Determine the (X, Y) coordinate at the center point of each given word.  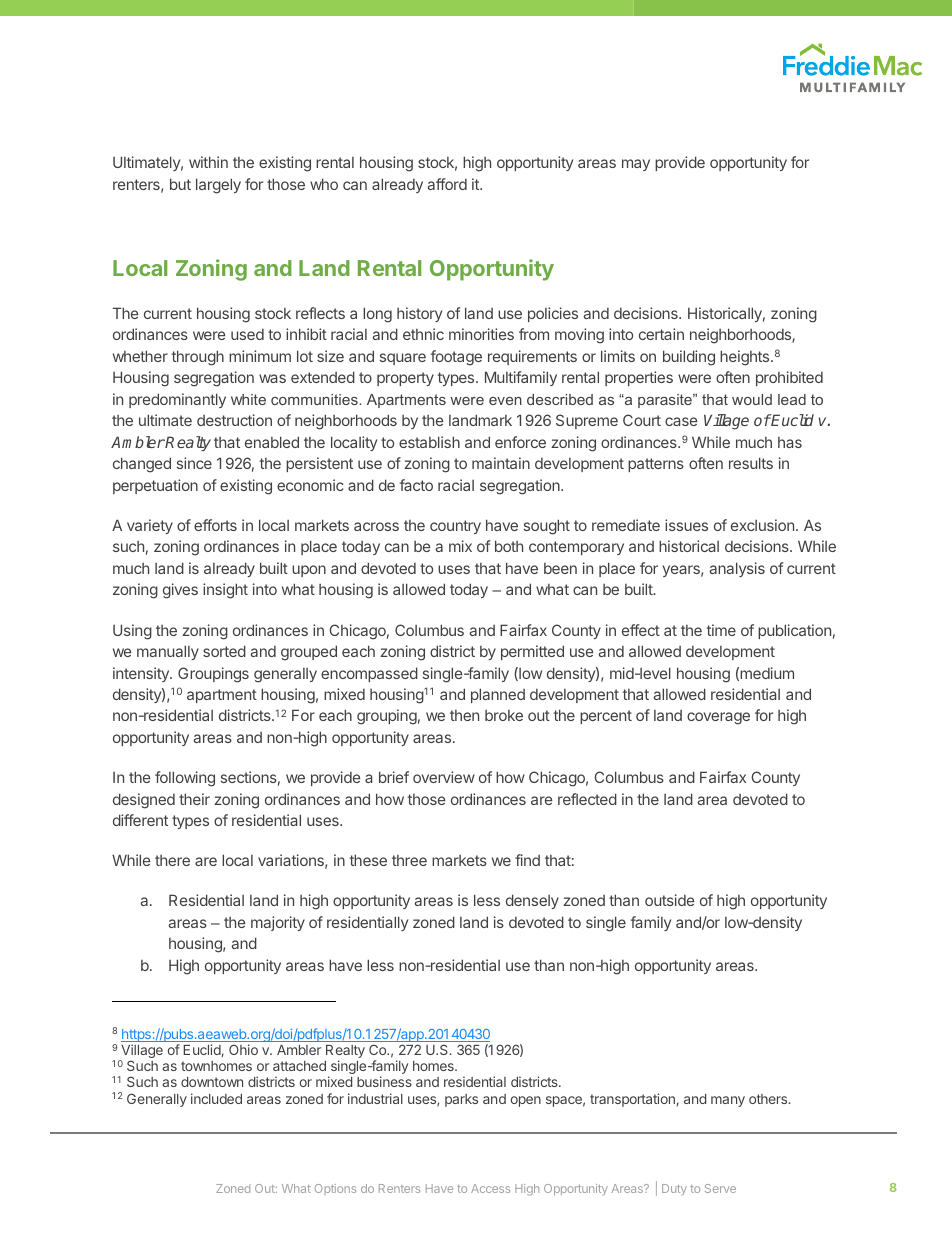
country (455, 527)
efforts (215, 525)
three (409, 860)
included (216, 1098)
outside (669, 900)
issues (686, 525)
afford (447, 184)
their (194, 799)
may (636, 165)
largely (218, 186)
